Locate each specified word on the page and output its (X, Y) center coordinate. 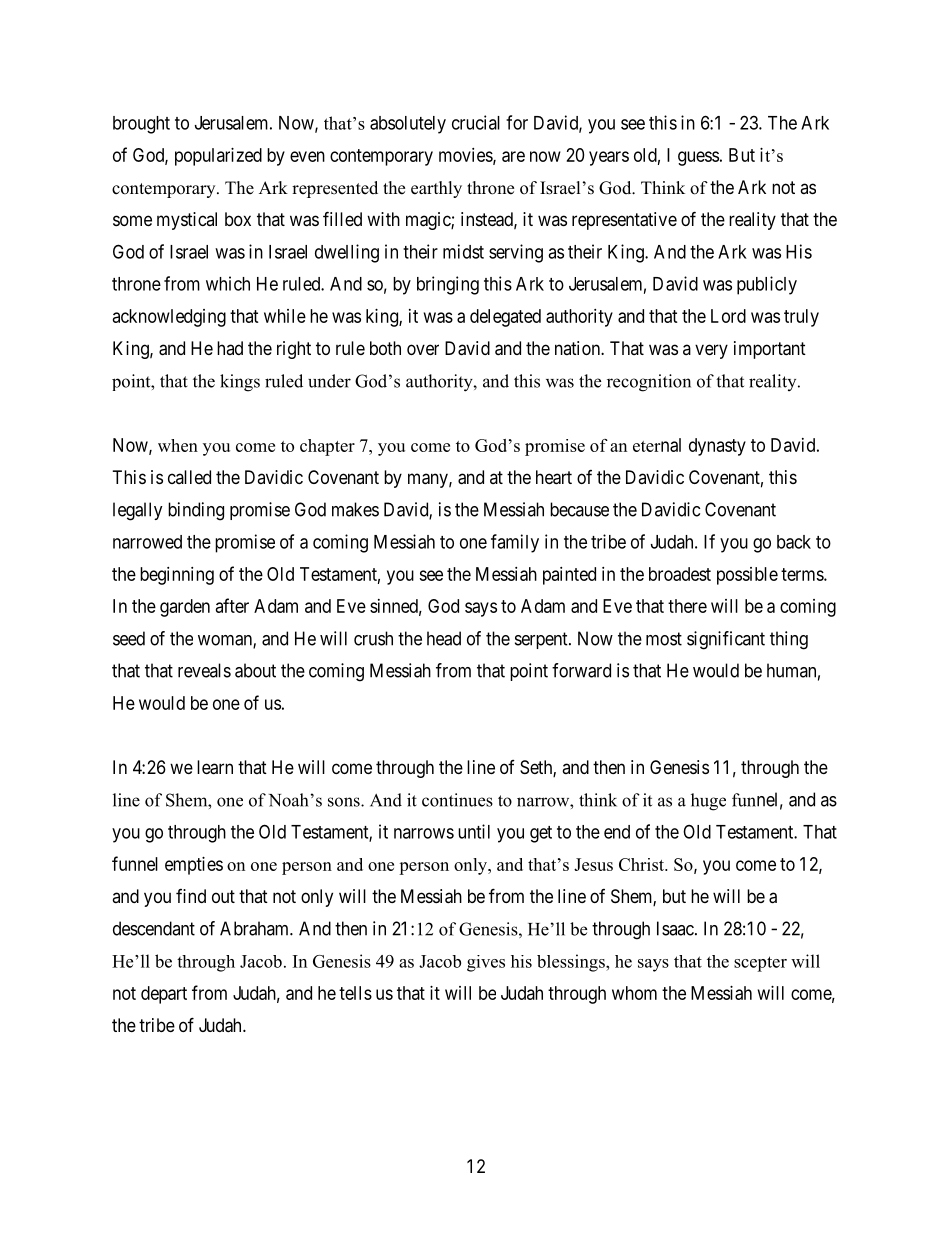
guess (698, 158)
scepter (760, 964)
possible (747, 576)
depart (164, 995)
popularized (218, 157)
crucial (476, 122)
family (515, 543)
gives (486, 963)
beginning (177, 576)
